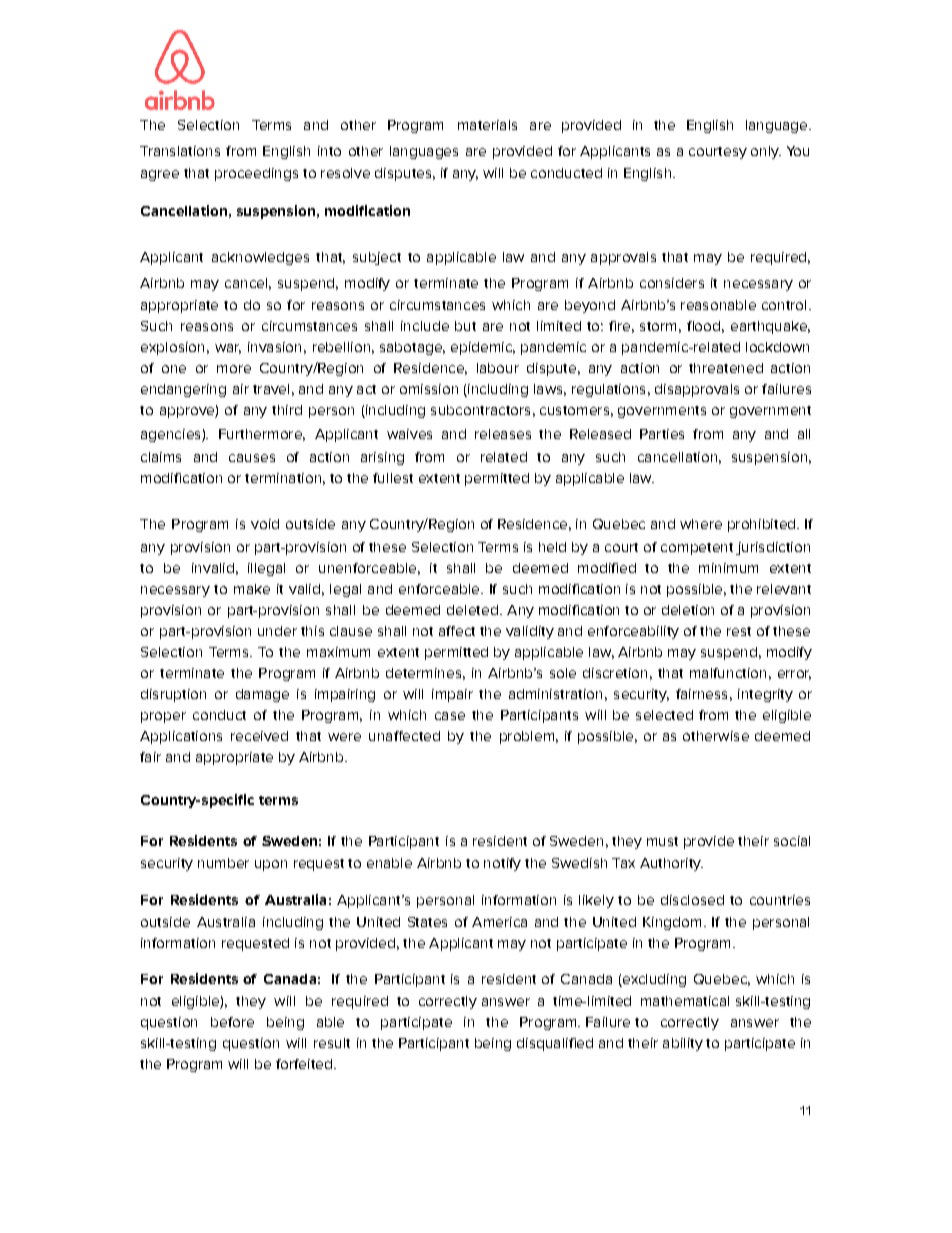  What do you see at coordinates (502, 864) in the image?
I see `notify` at bounding box center [502, 864].
